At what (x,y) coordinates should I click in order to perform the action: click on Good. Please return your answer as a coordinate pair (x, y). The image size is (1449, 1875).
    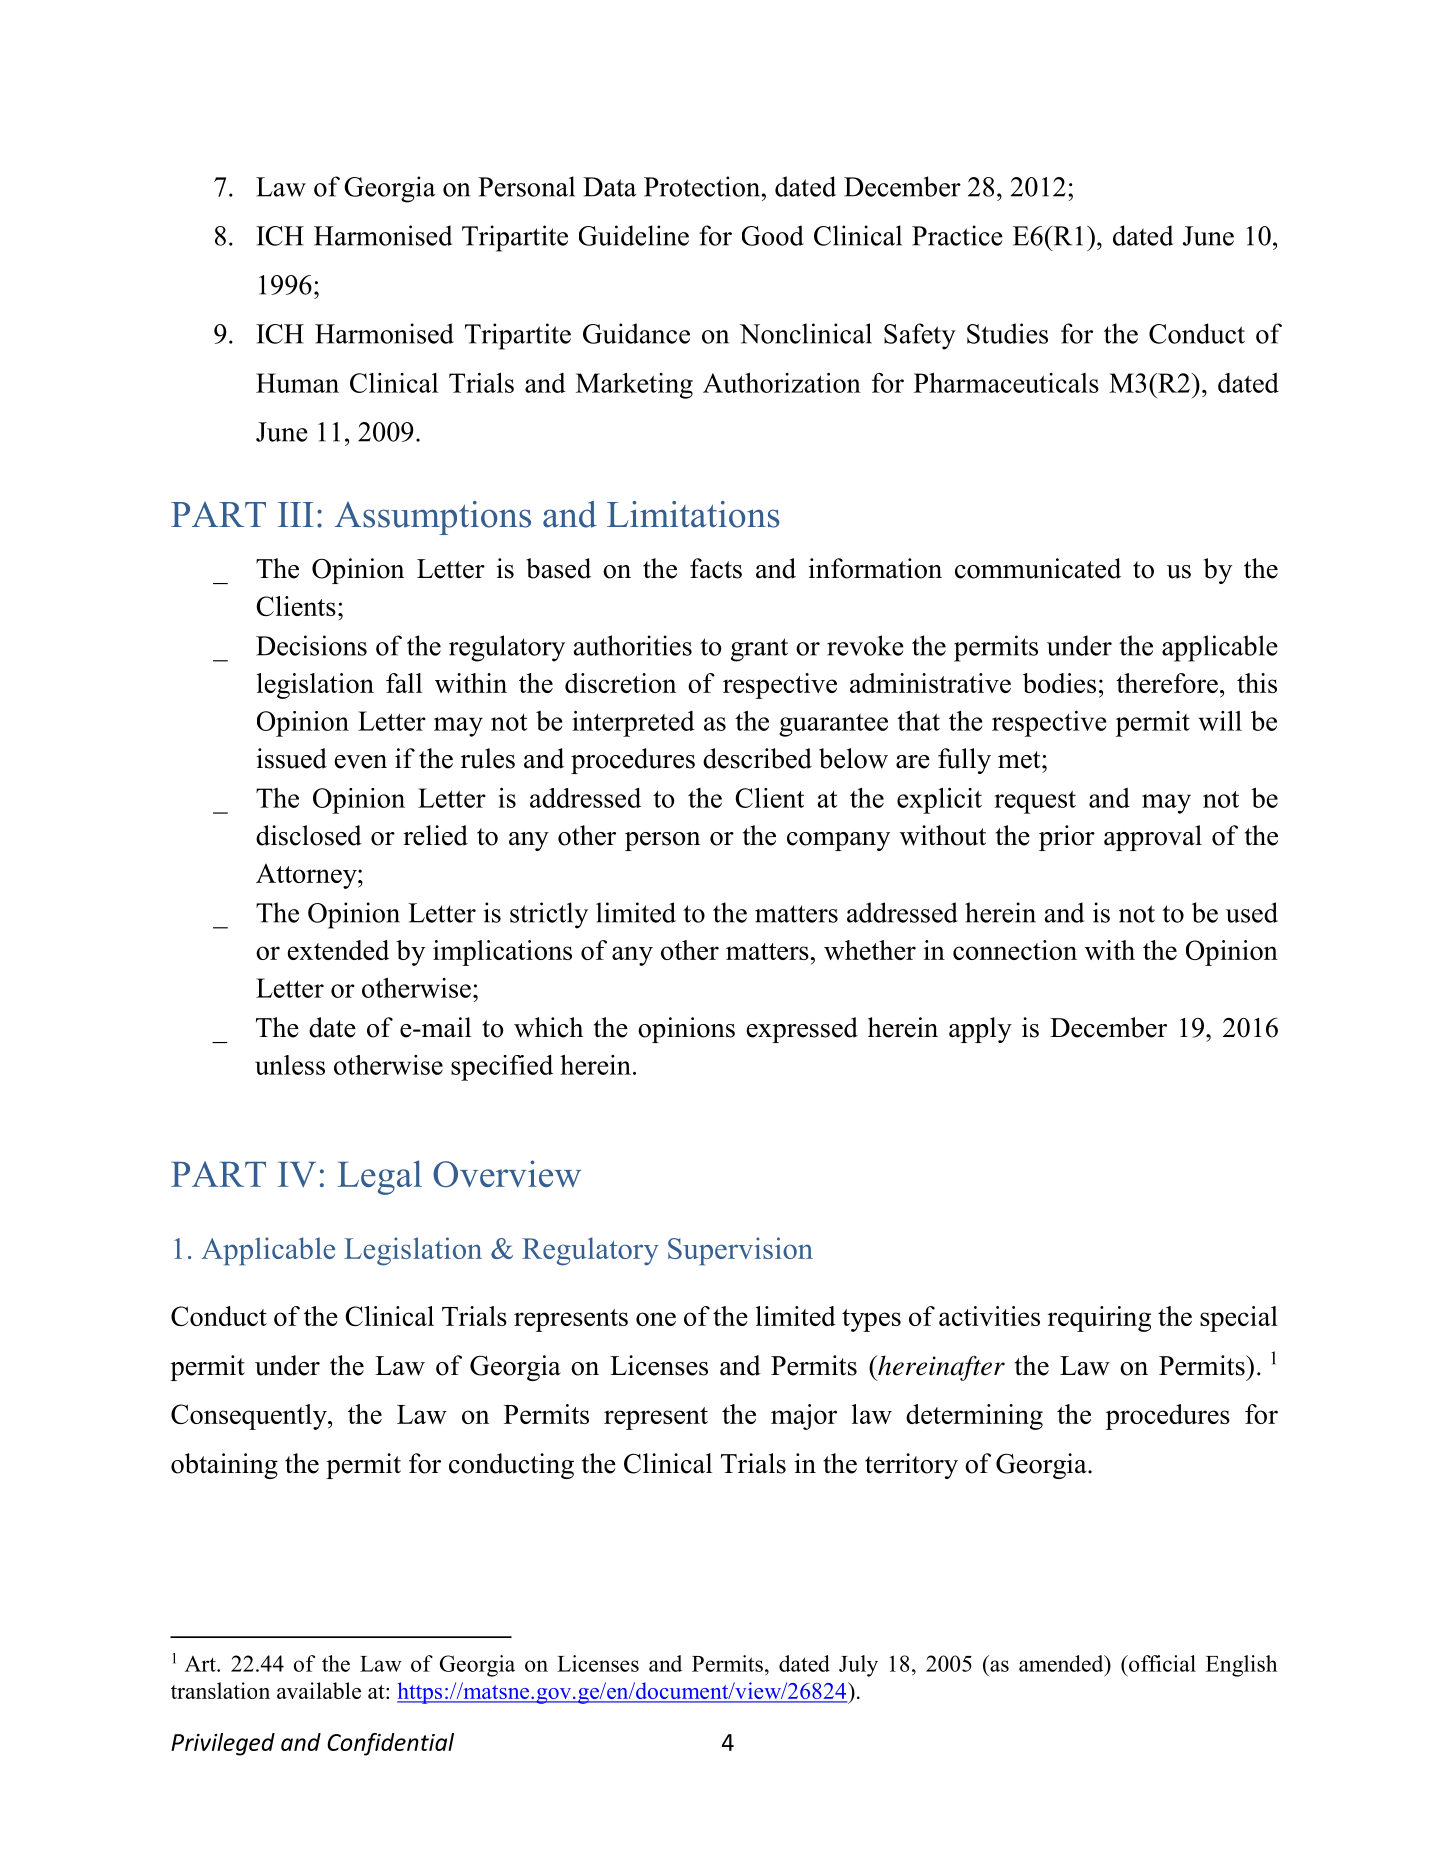
    Looking at the image, I should click on (773, 235).
